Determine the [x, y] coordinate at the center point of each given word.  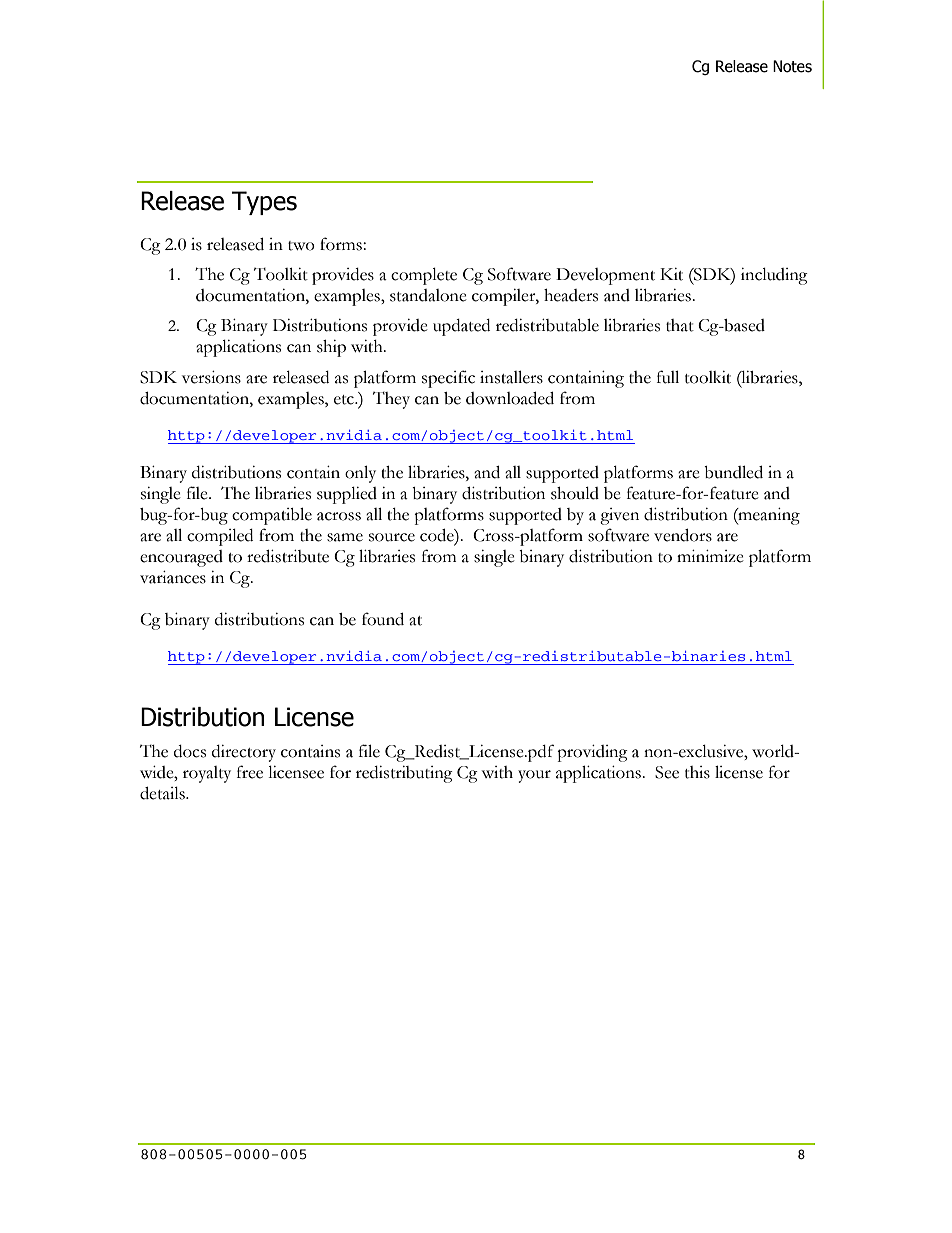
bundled [733, 472]
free [250, 772]
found [383, 619]
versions [211, 377]
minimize [710, 556]
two [301, 246]
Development [605, 276]
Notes [792, 66]
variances [173, 577]
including [774, 276]
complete [424, 276]
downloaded [510, 398]
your [534, 776]
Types [264, 203]
